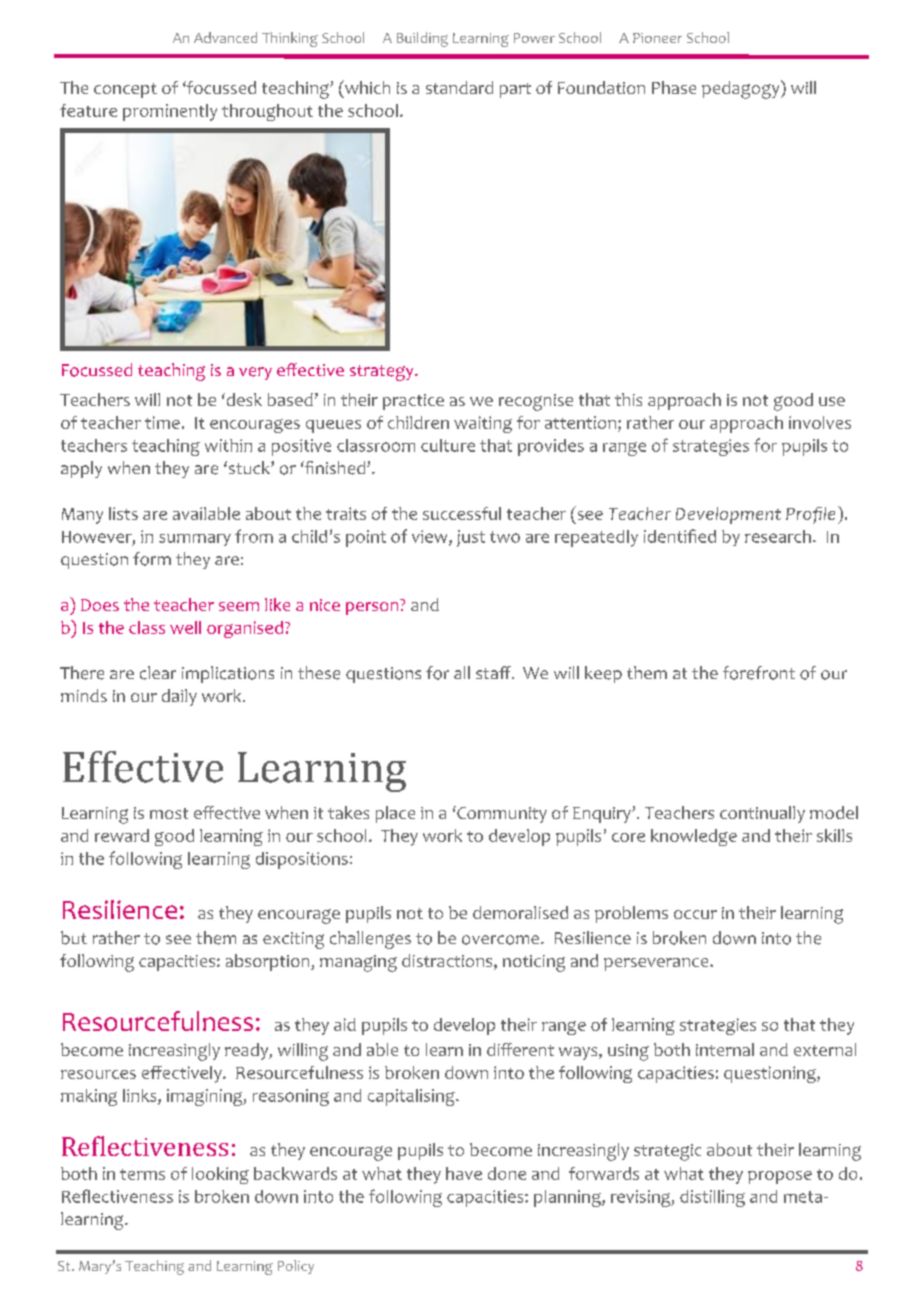 Image resolution: width=924 pixels, height=1308 pixels. What do you see at coordinates (759, 673) in the screenshot?
I see `forefront` at bounding box center [759, 673].
